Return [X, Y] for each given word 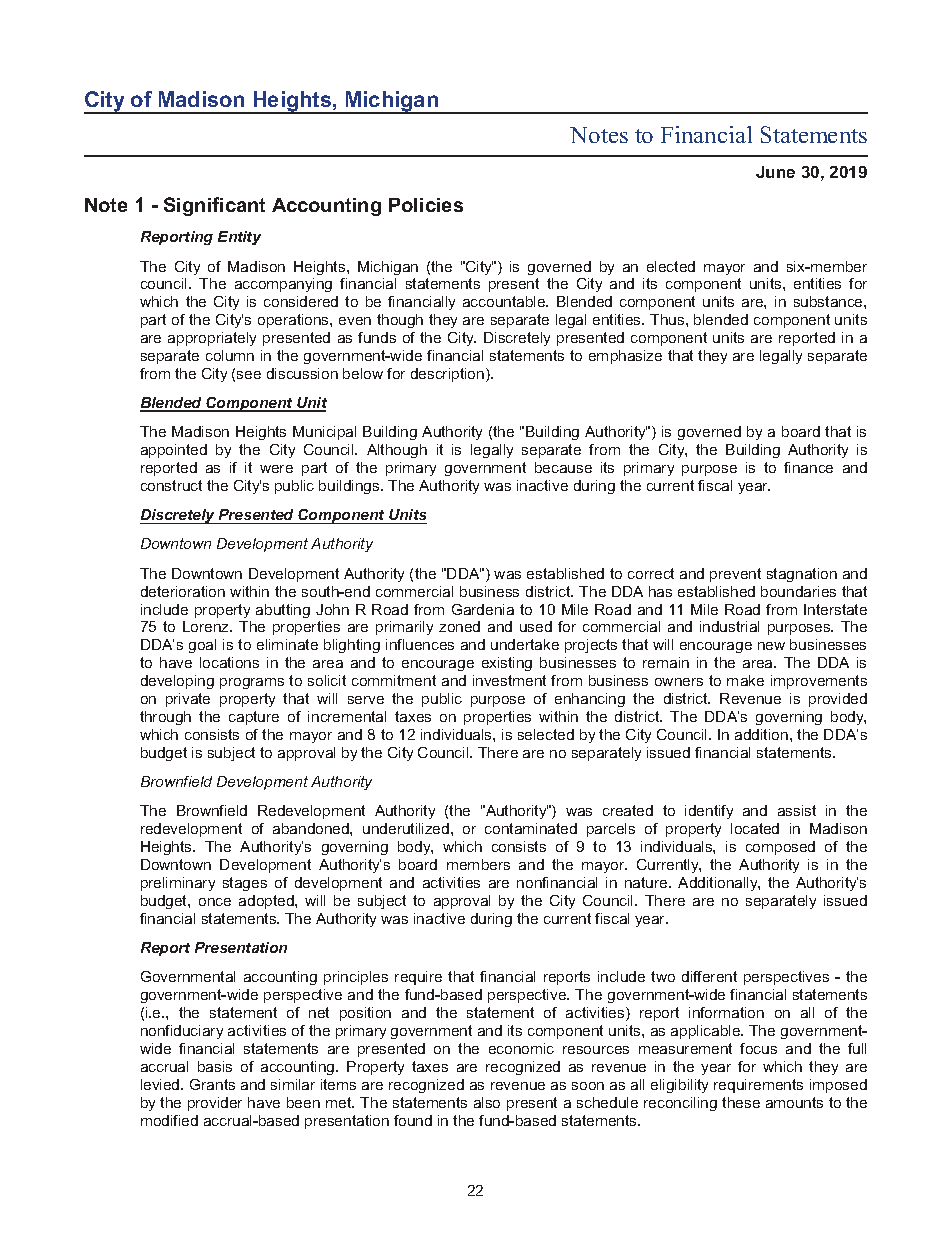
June [775, 172]
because [563, 467]
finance [808, 467]
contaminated [531, 828]
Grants [212, 1084]
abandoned [312, 828]
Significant [214, 206]
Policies [426, 205]
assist [797, 810]
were [276, 469]
